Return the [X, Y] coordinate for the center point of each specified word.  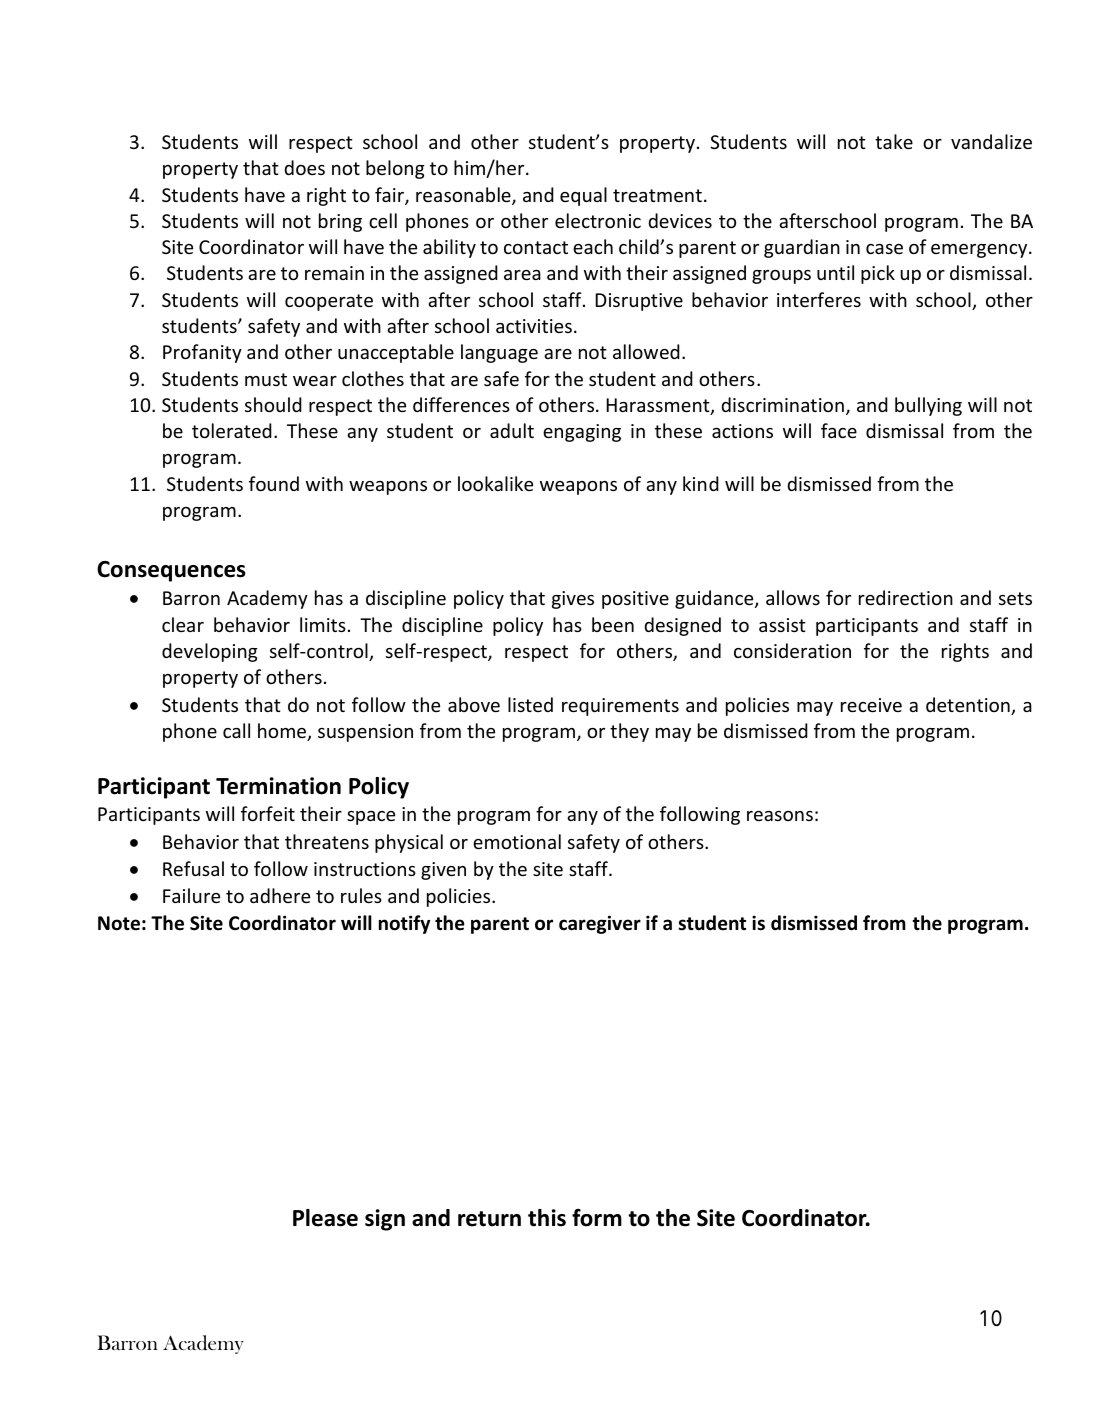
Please [325, 1218]
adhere [280, 895]
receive [871, 705]
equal [583, 196]
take [894, 141]
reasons [780, 816]
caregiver [600, 924]
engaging [582, 433]
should [273, 404]
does [304, 167]
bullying [928, 406]
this [547, 1218]
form [597, 1218]
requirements [620, 707]
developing [210, 652]
